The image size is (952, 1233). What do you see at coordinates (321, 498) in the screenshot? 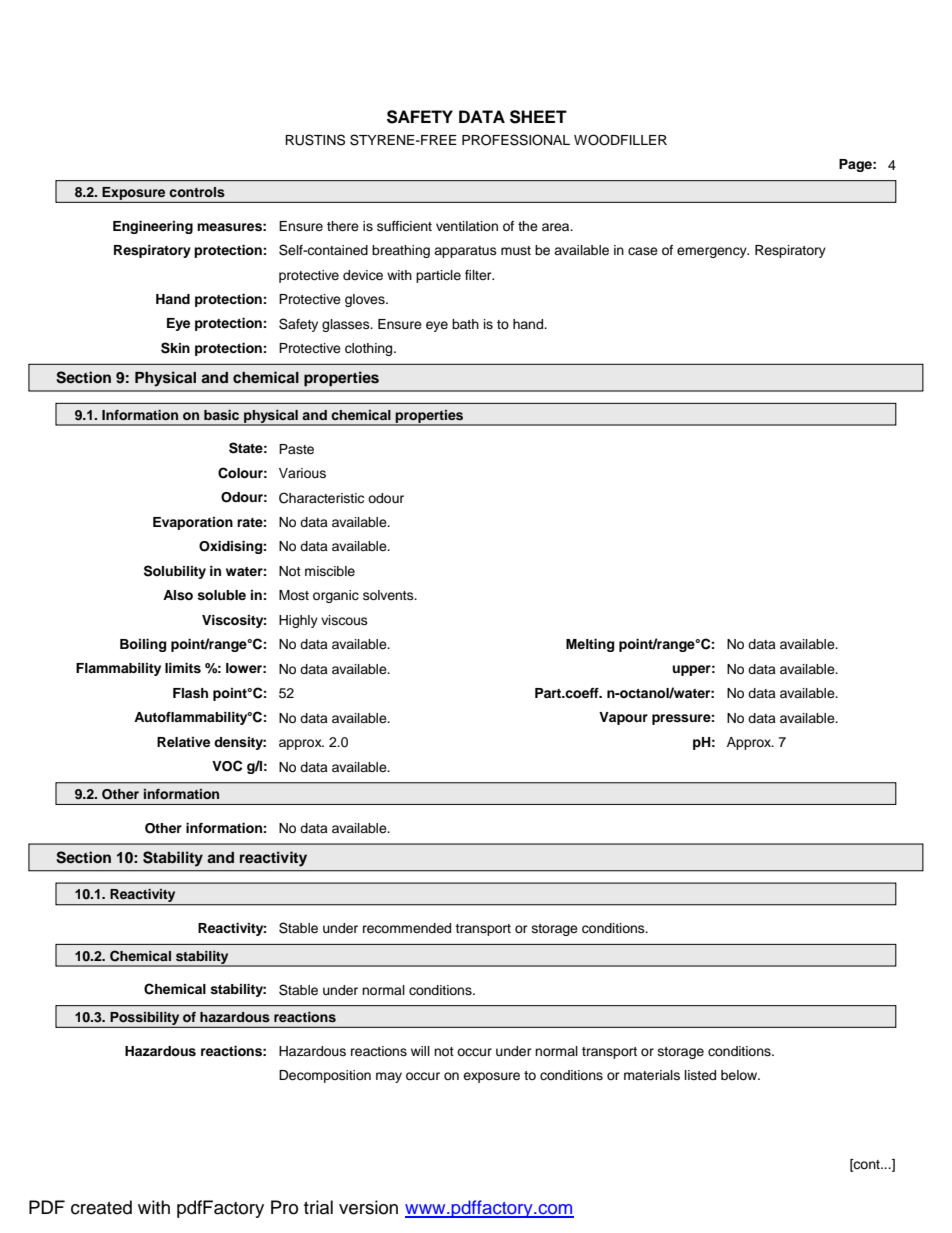
I see `Characteristic` at bounding box center [321, 498].
